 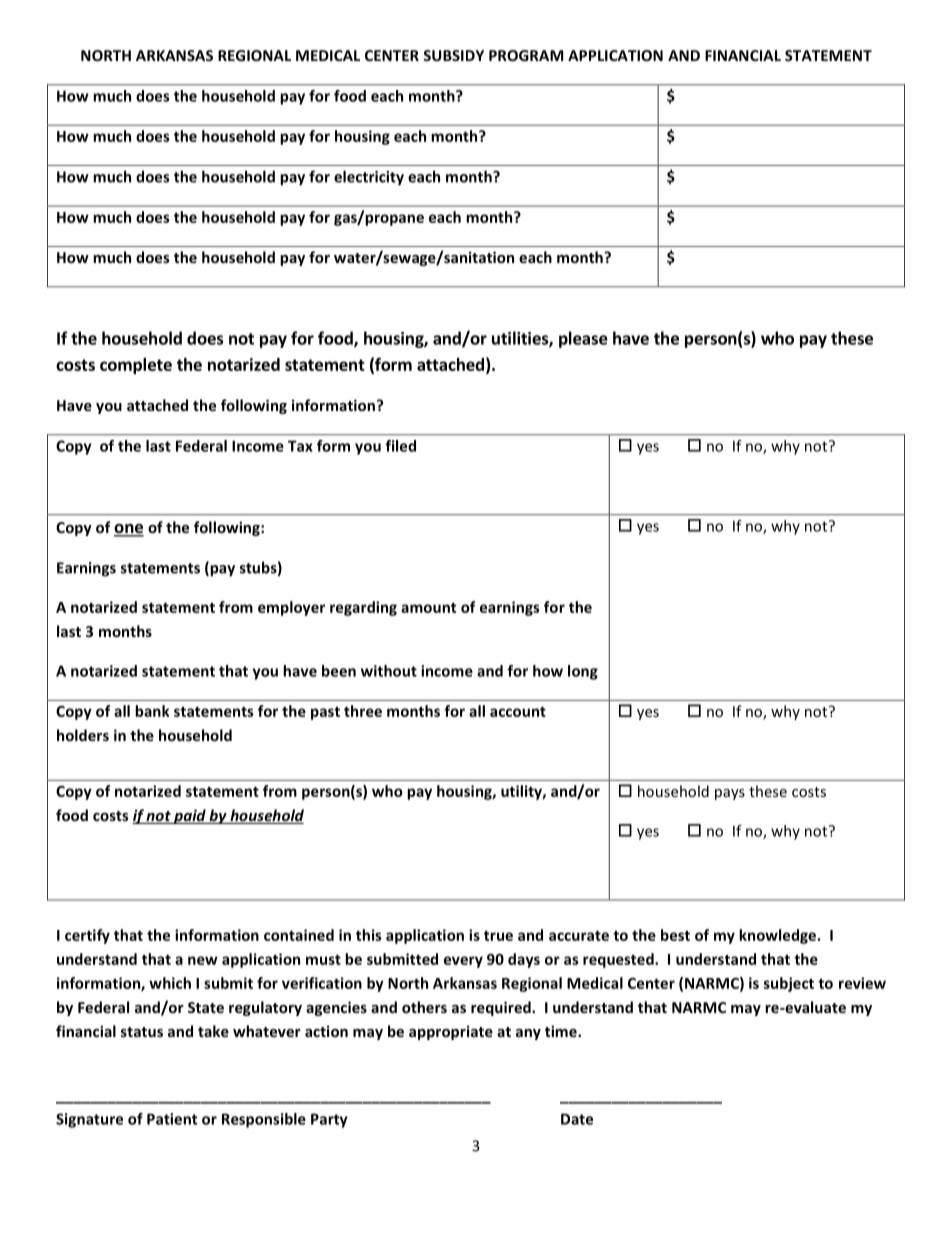 I want to click on electricity, so click(x=369, y=178).
